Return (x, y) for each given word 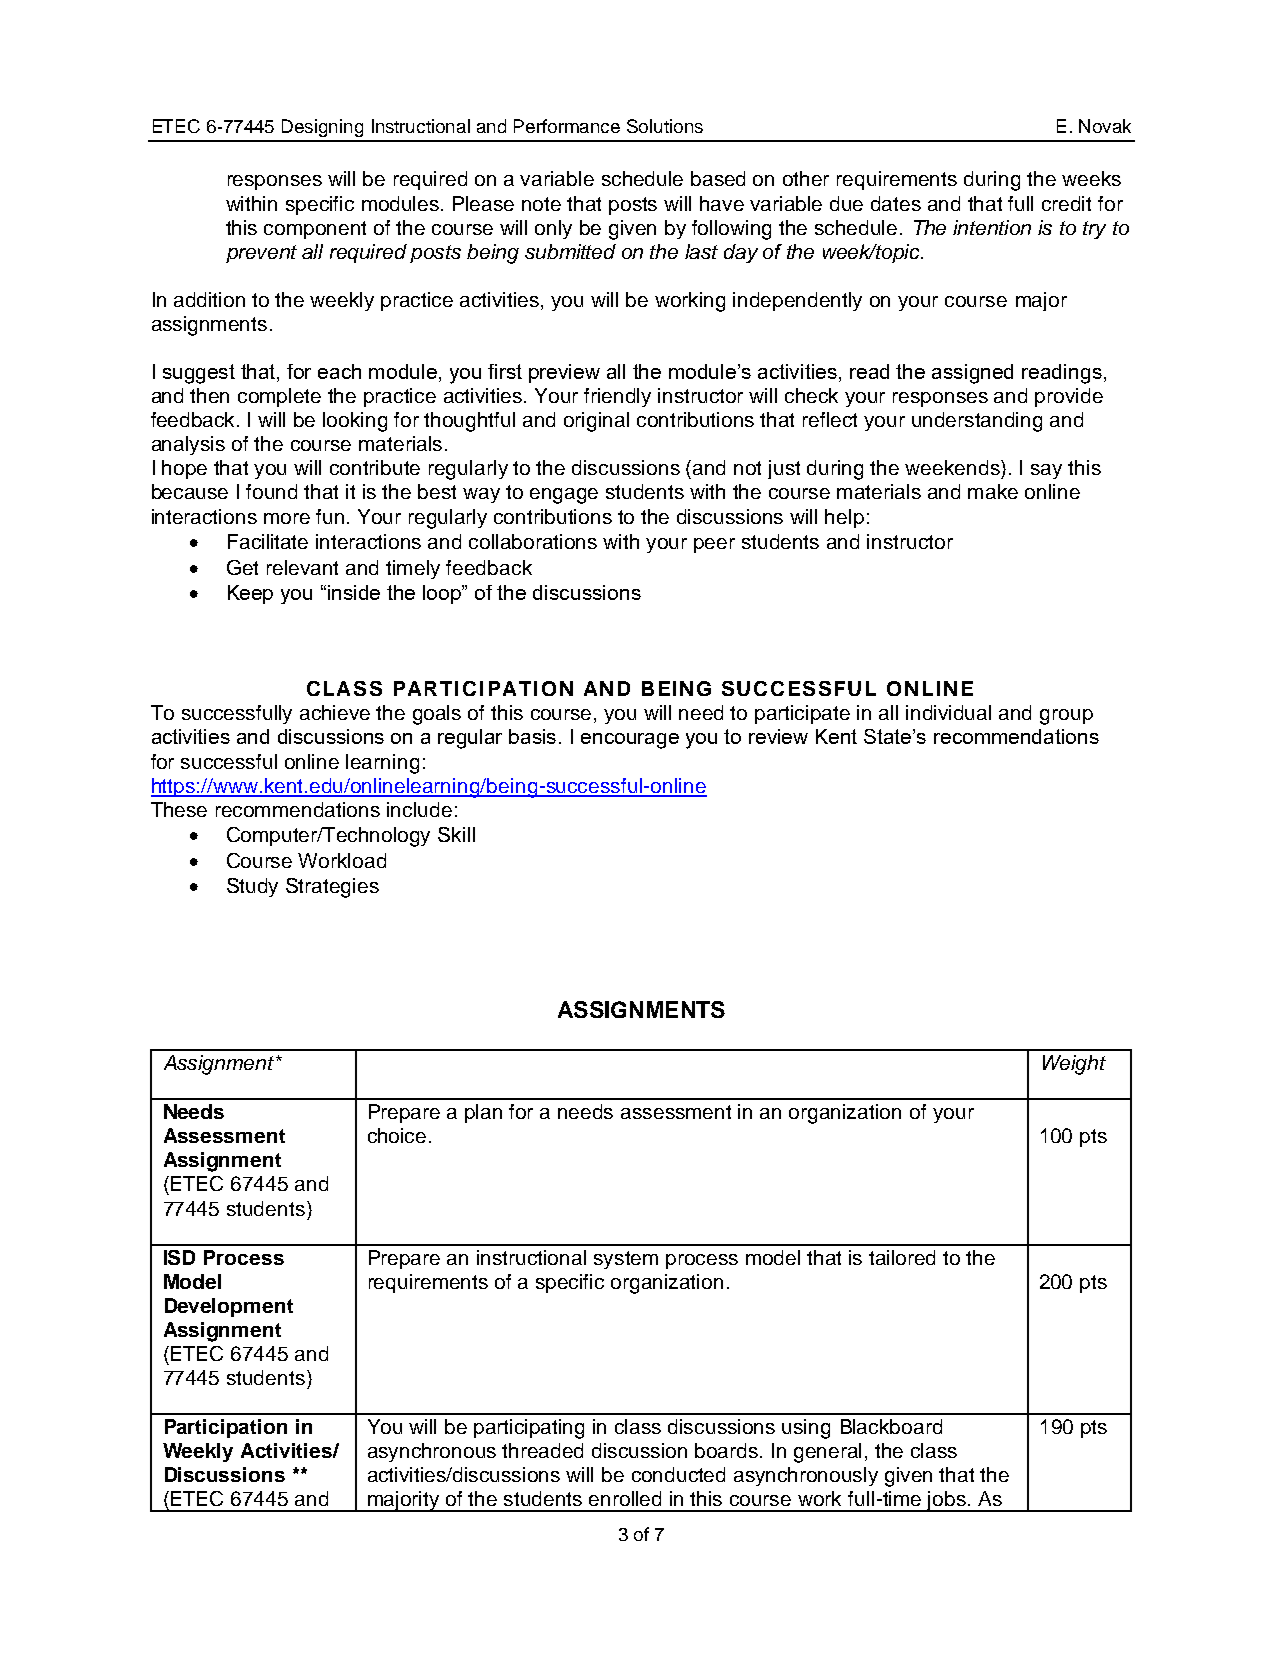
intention (992, 227)
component (315, 230)
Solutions (665, 126)
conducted (678, 1474)
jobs (946, 1501)
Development (229, 1307)
